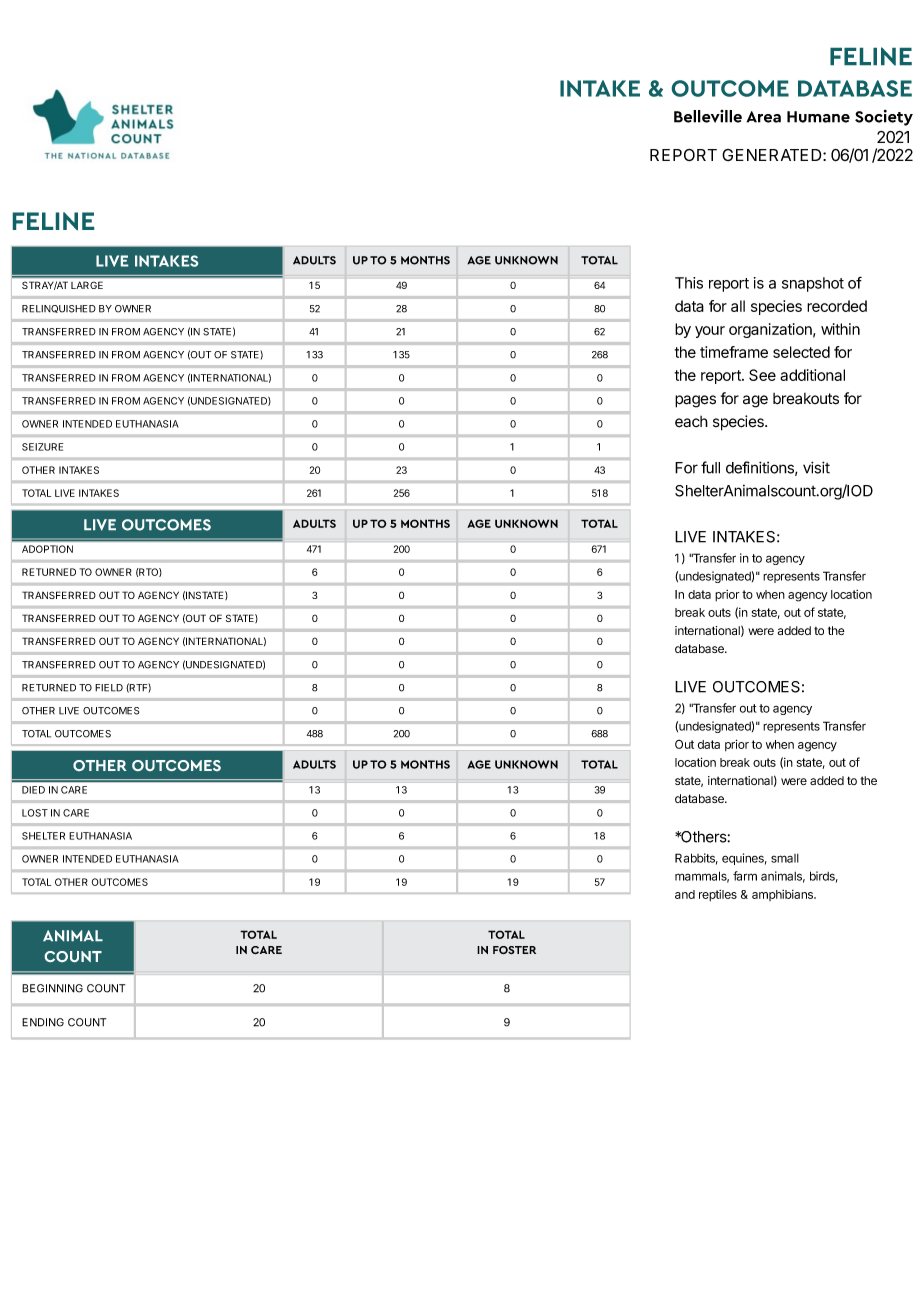  What do you see at coordinates (514, 950) in the screenshot?
I see `FOSTER` at bounding box center [514, 950].
